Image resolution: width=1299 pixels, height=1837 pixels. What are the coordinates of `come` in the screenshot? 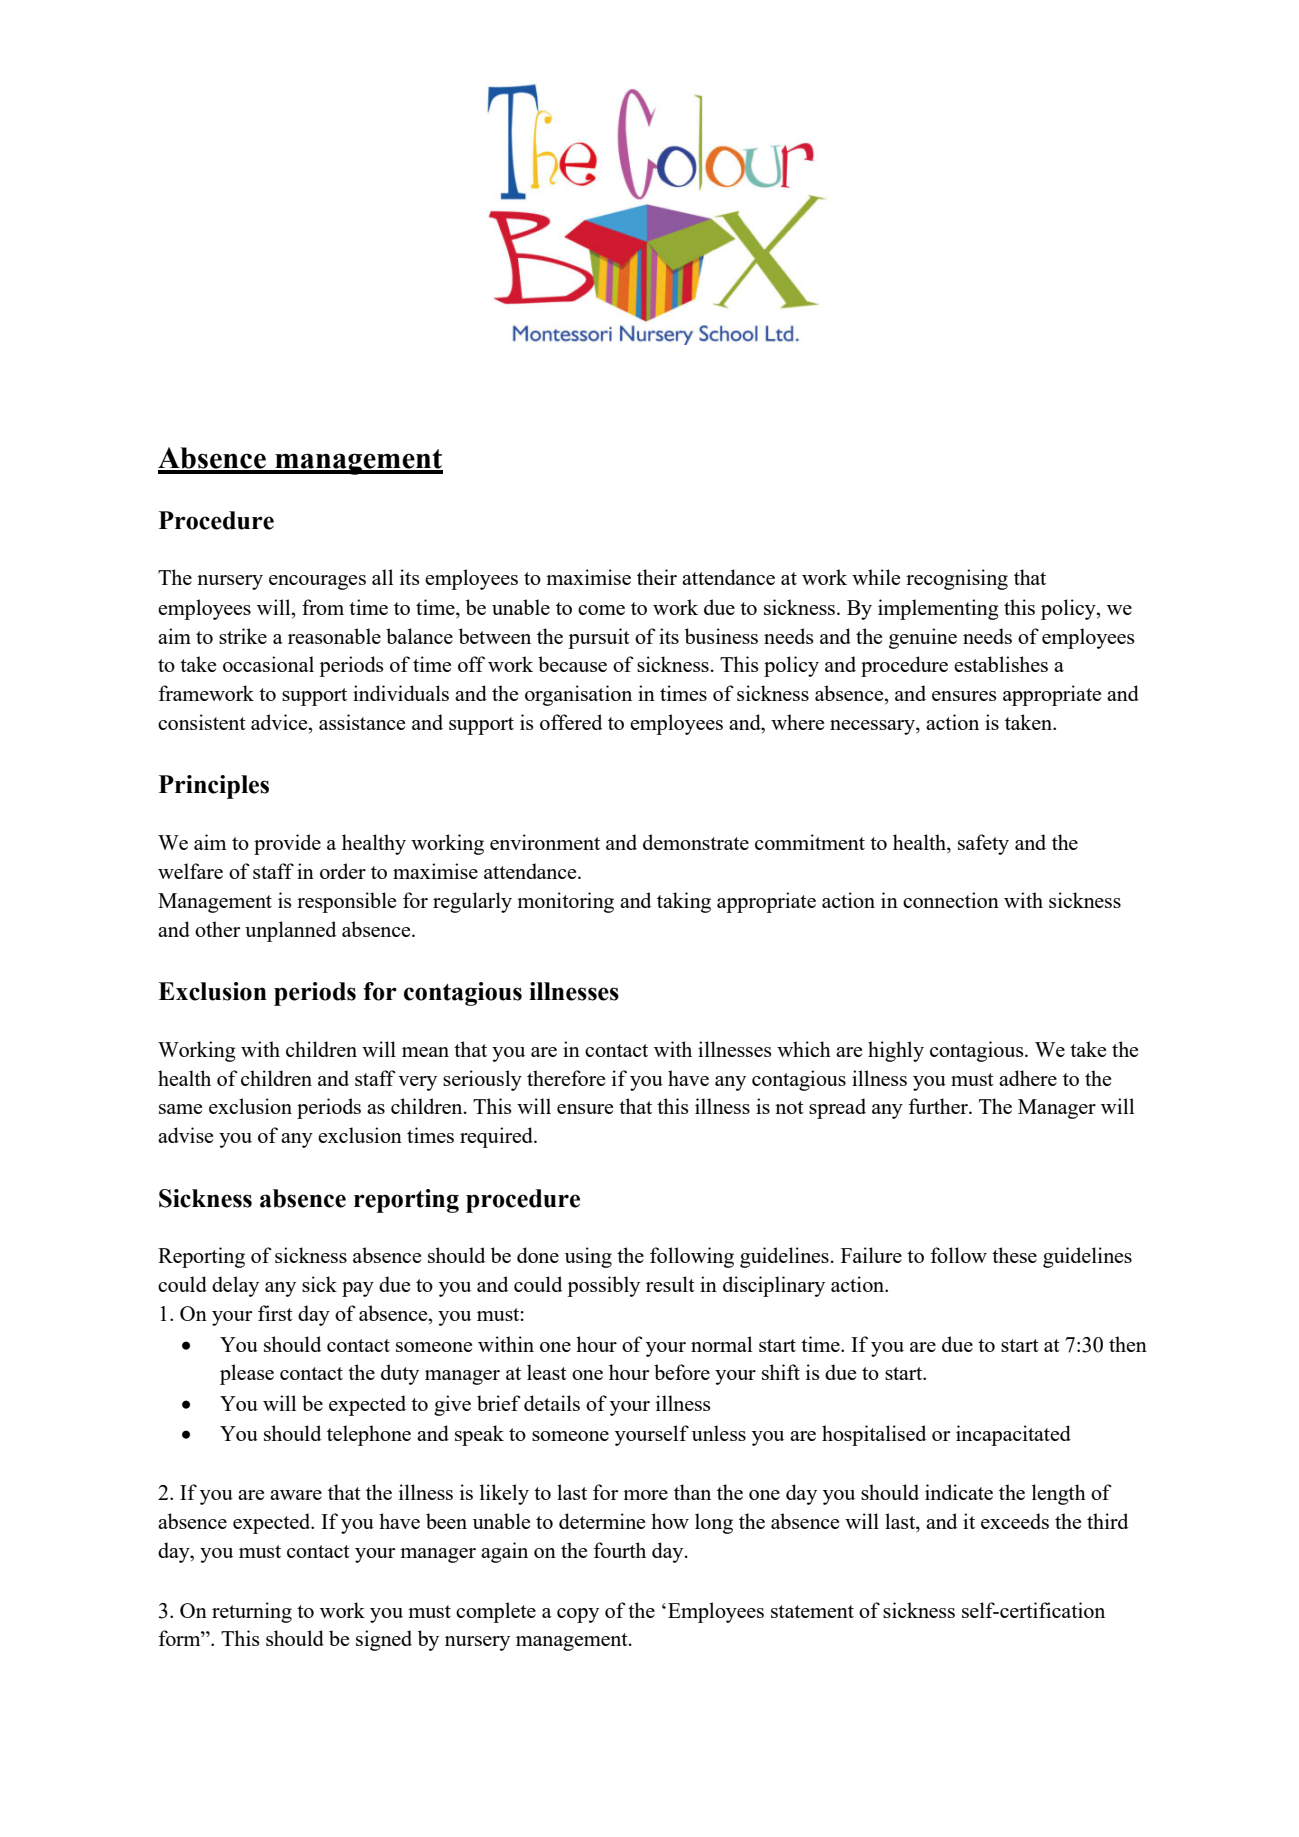 It's located at (601, 610).
